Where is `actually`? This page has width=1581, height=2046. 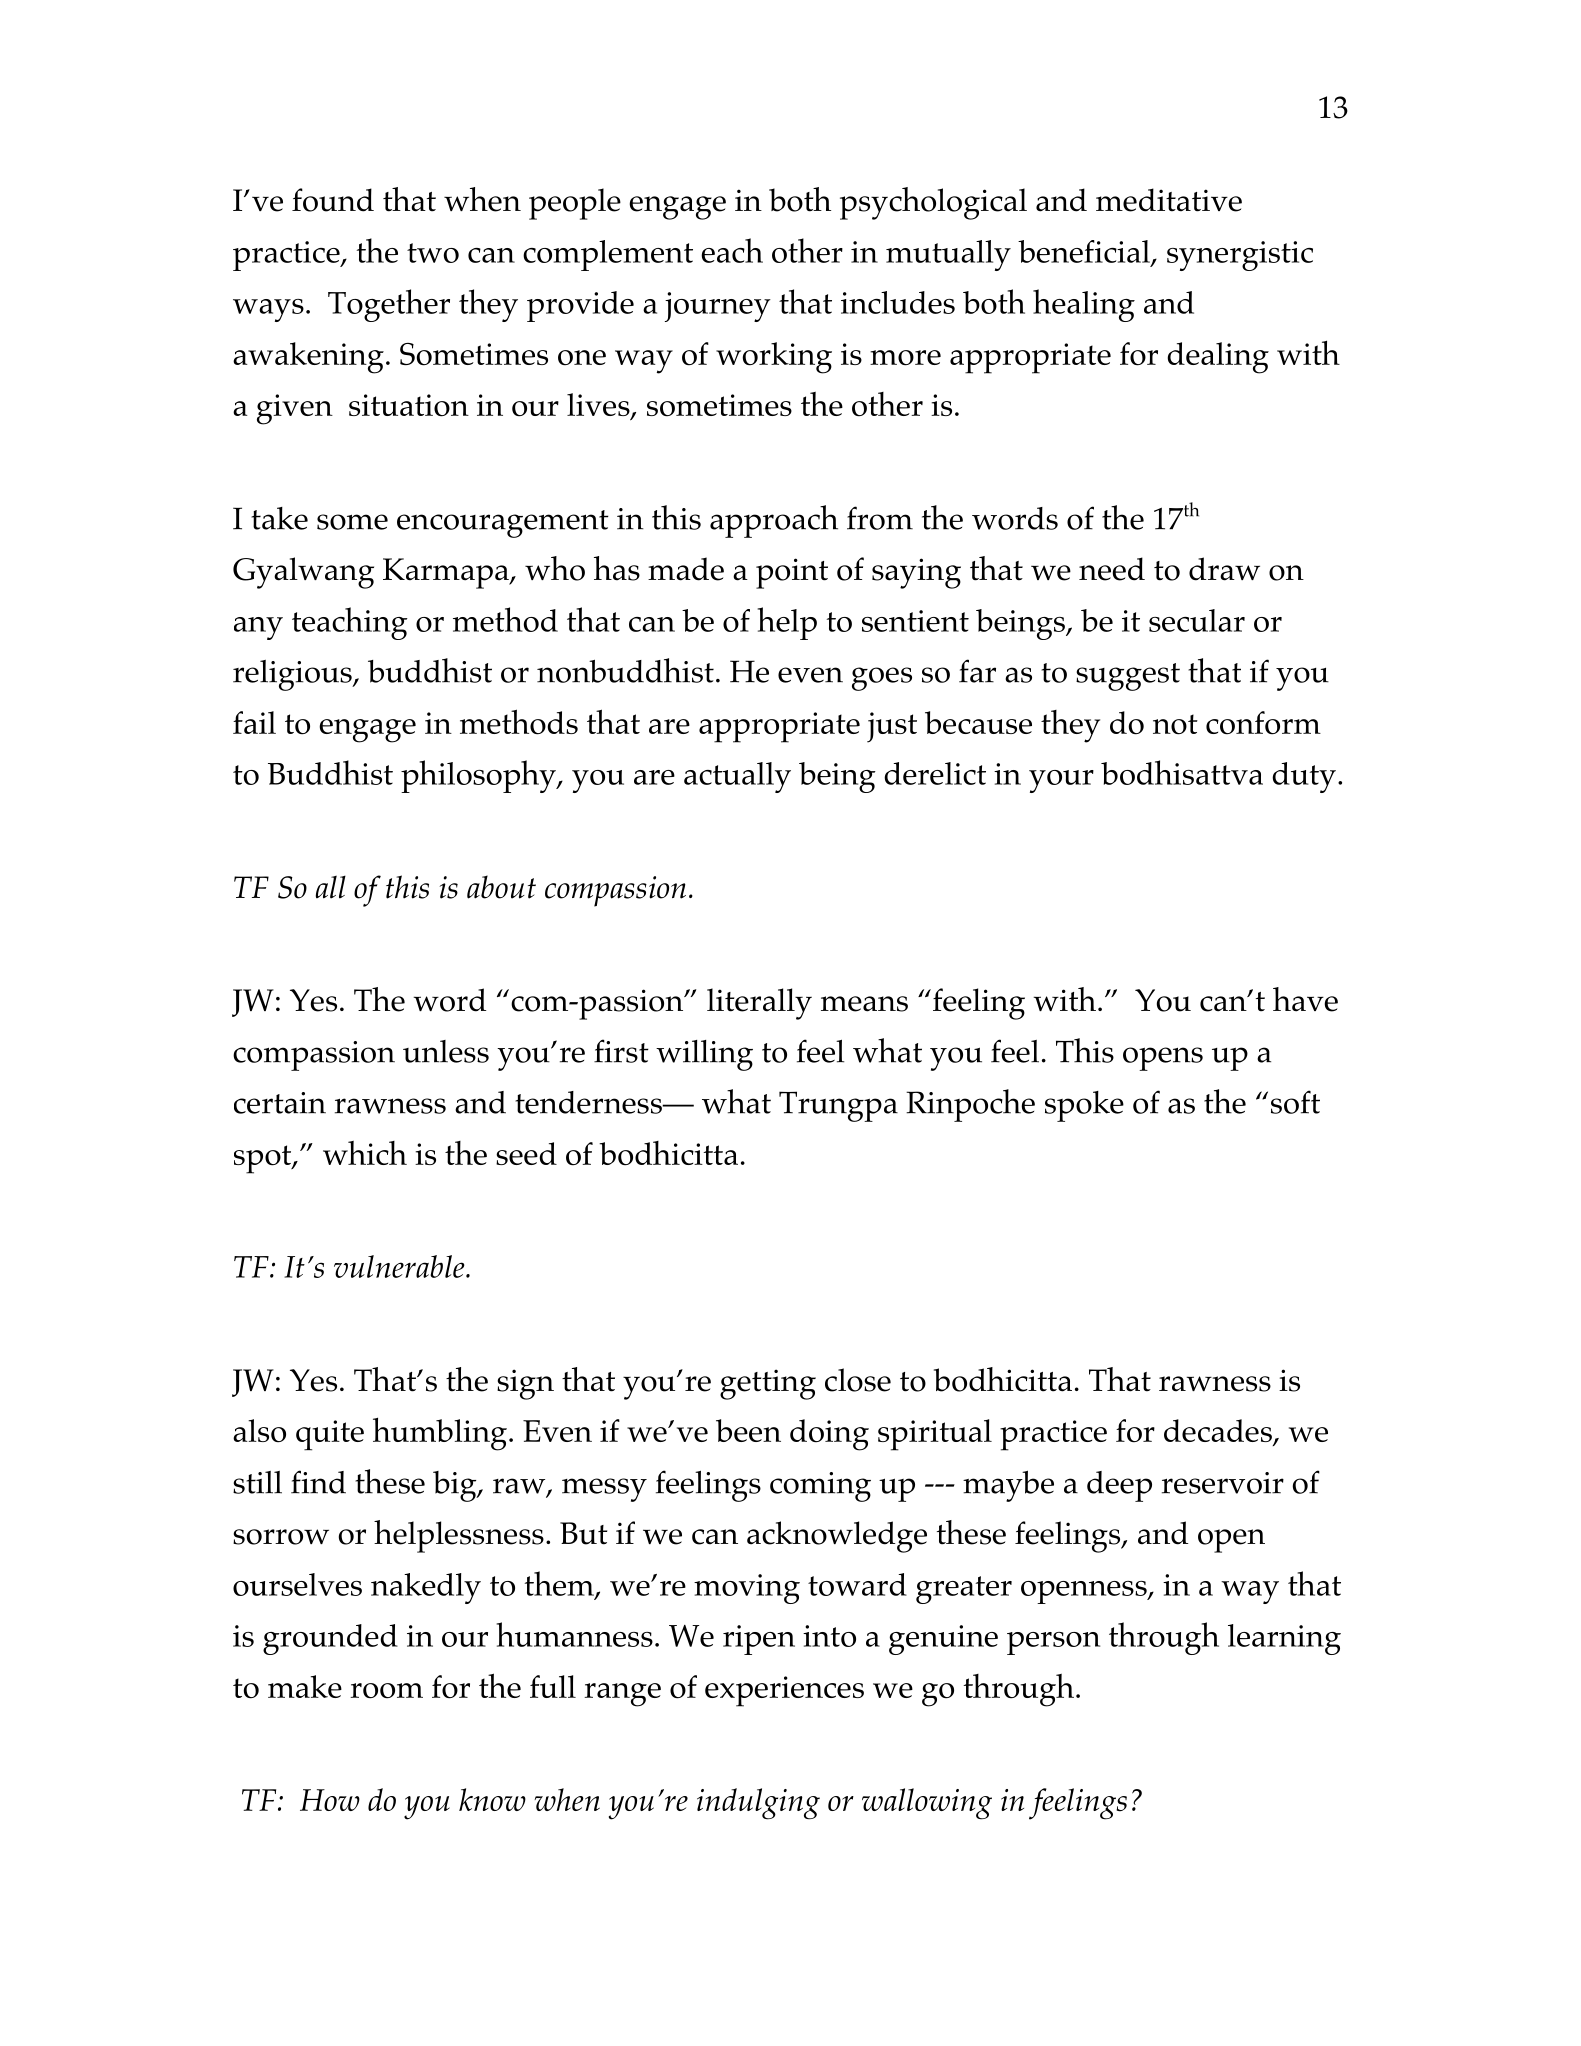 actually is located at coordinates (737, 777).
